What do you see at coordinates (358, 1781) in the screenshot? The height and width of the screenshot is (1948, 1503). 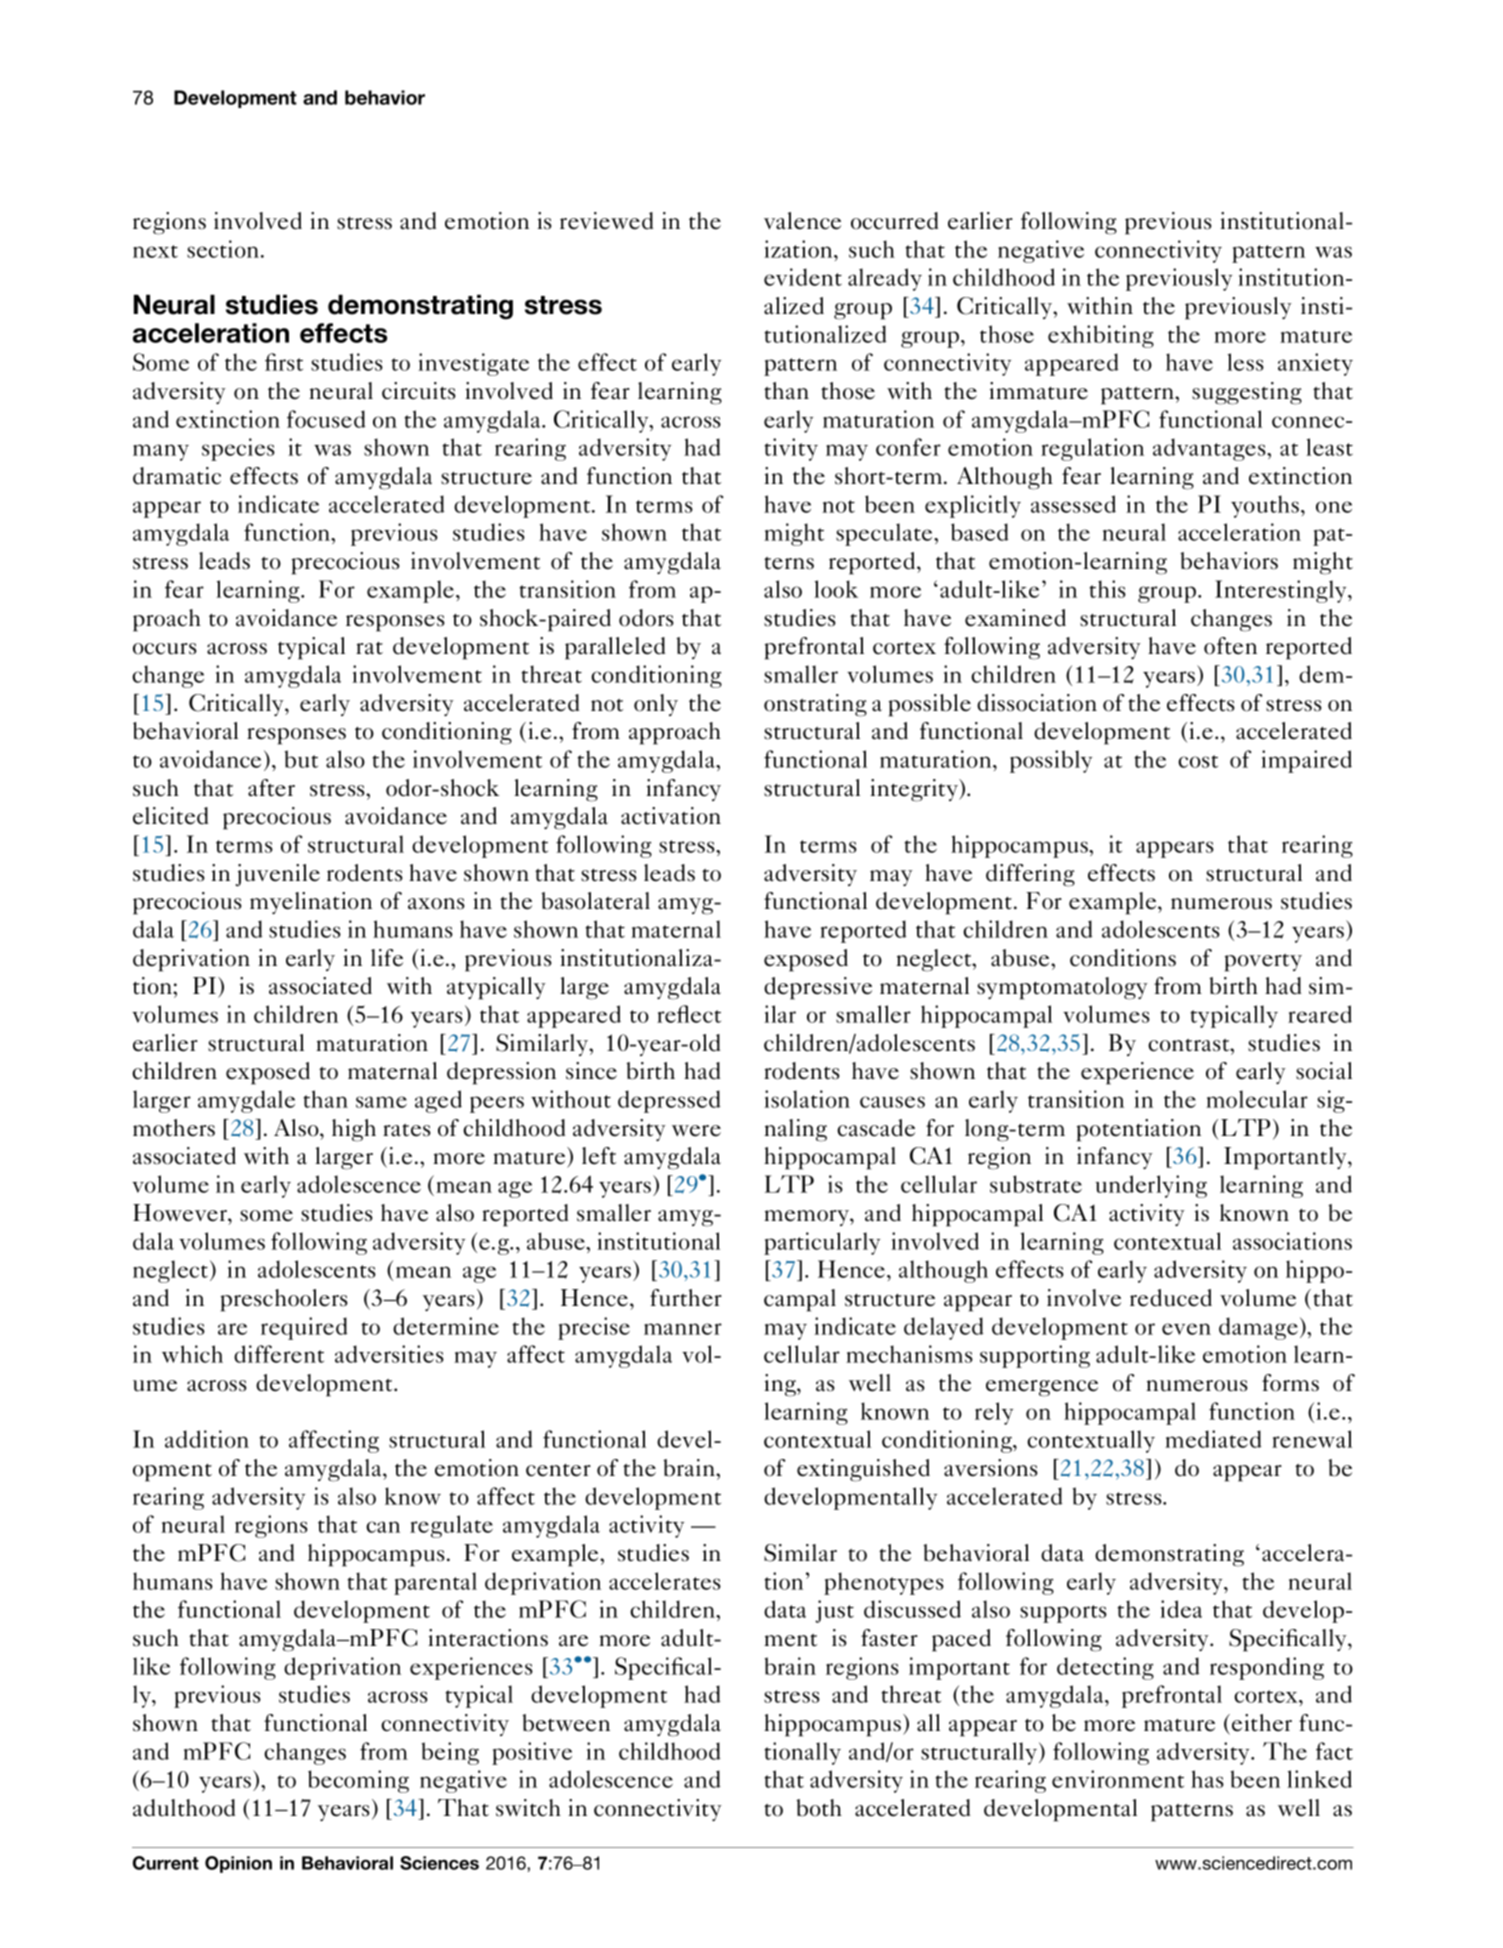 I see `becoming` at bounding box center [358, 1781].
